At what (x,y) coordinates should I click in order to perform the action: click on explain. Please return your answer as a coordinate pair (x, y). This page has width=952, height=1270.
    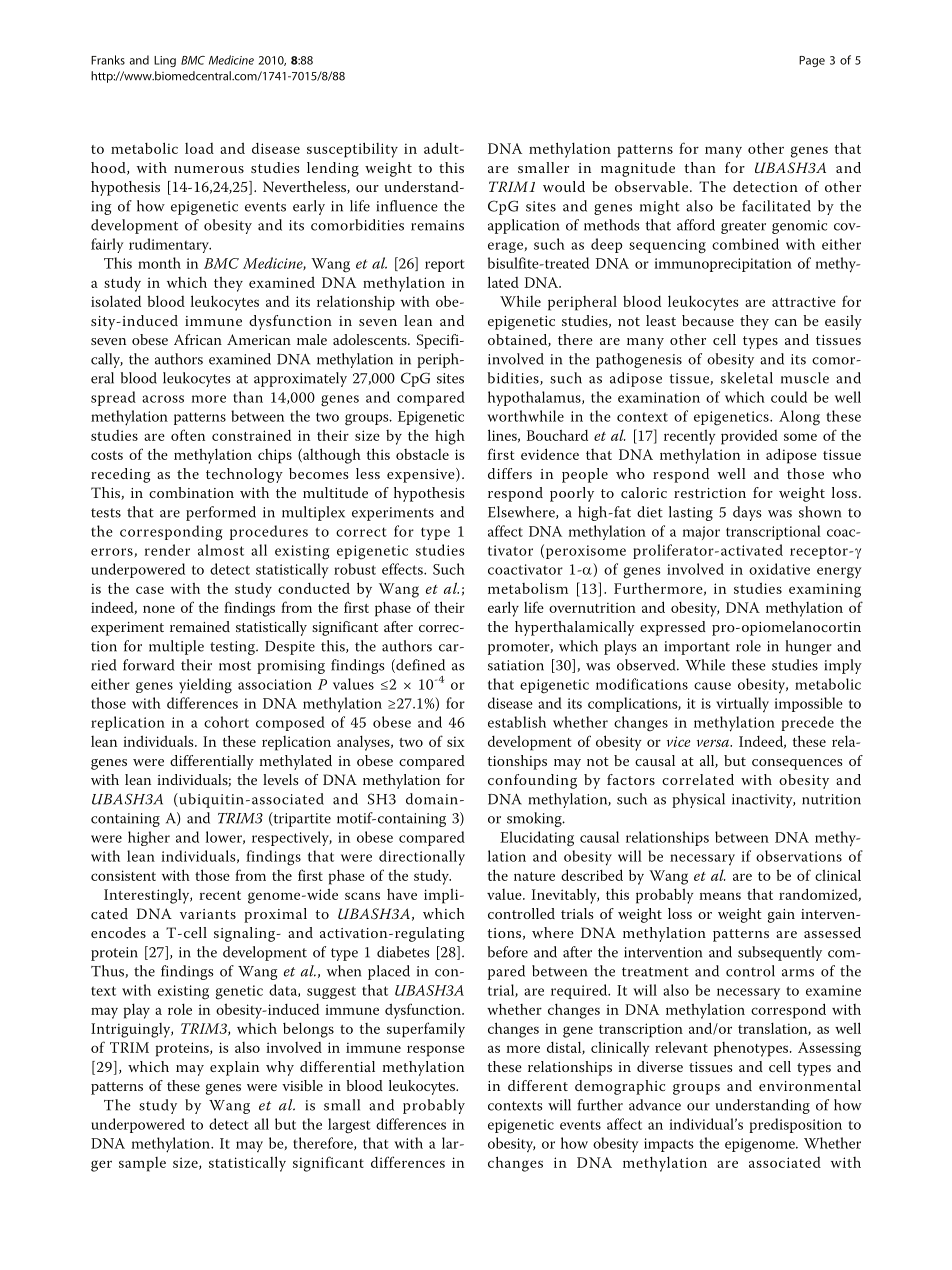
    Looking at the image, I should click on (234, 1068).
